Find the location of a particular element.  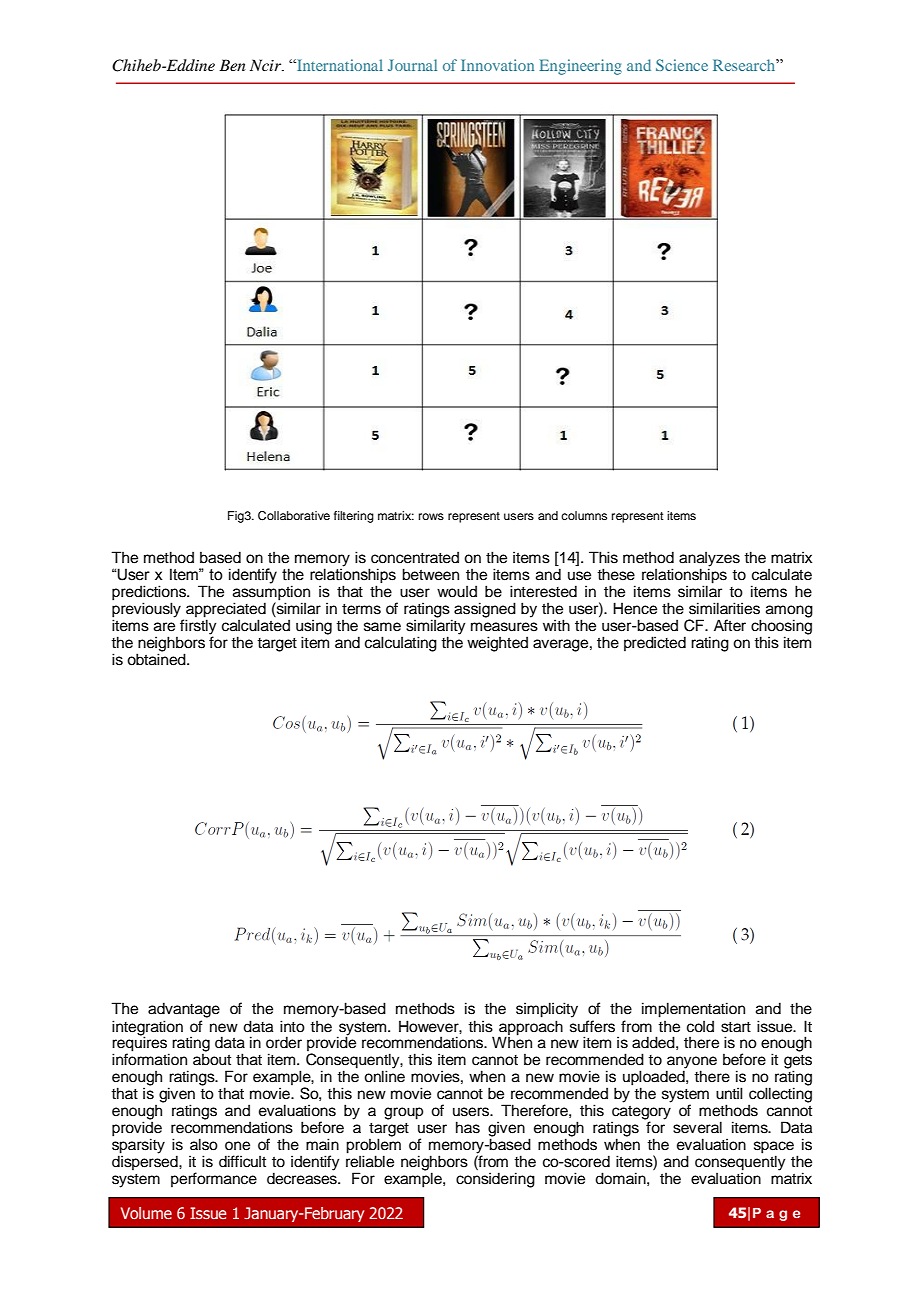

weighted is located at coordinates (497, 644).
